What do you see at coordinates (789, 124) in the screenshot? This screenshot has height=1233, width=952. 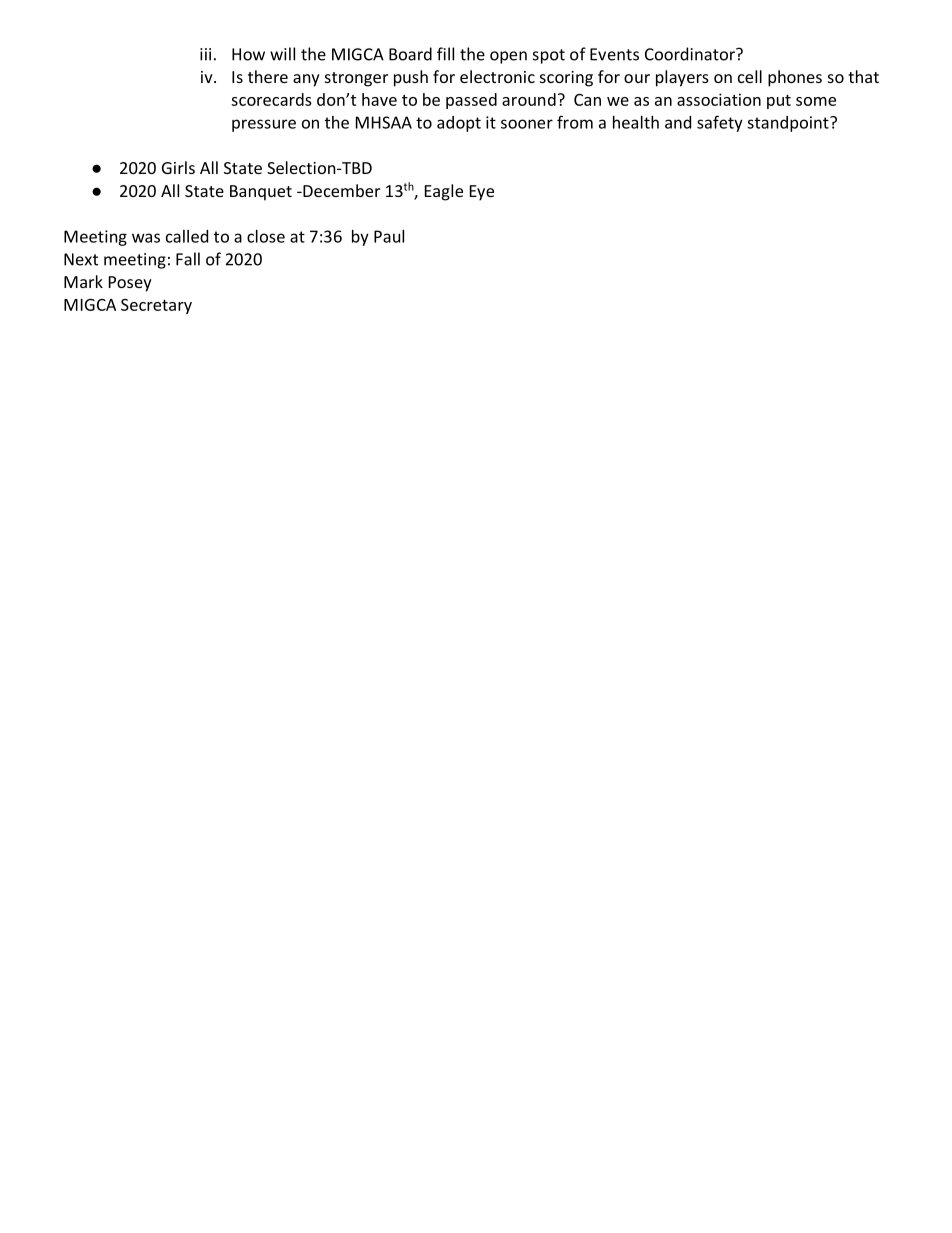 I see `standpoint` at bounding box center [789, 124].
